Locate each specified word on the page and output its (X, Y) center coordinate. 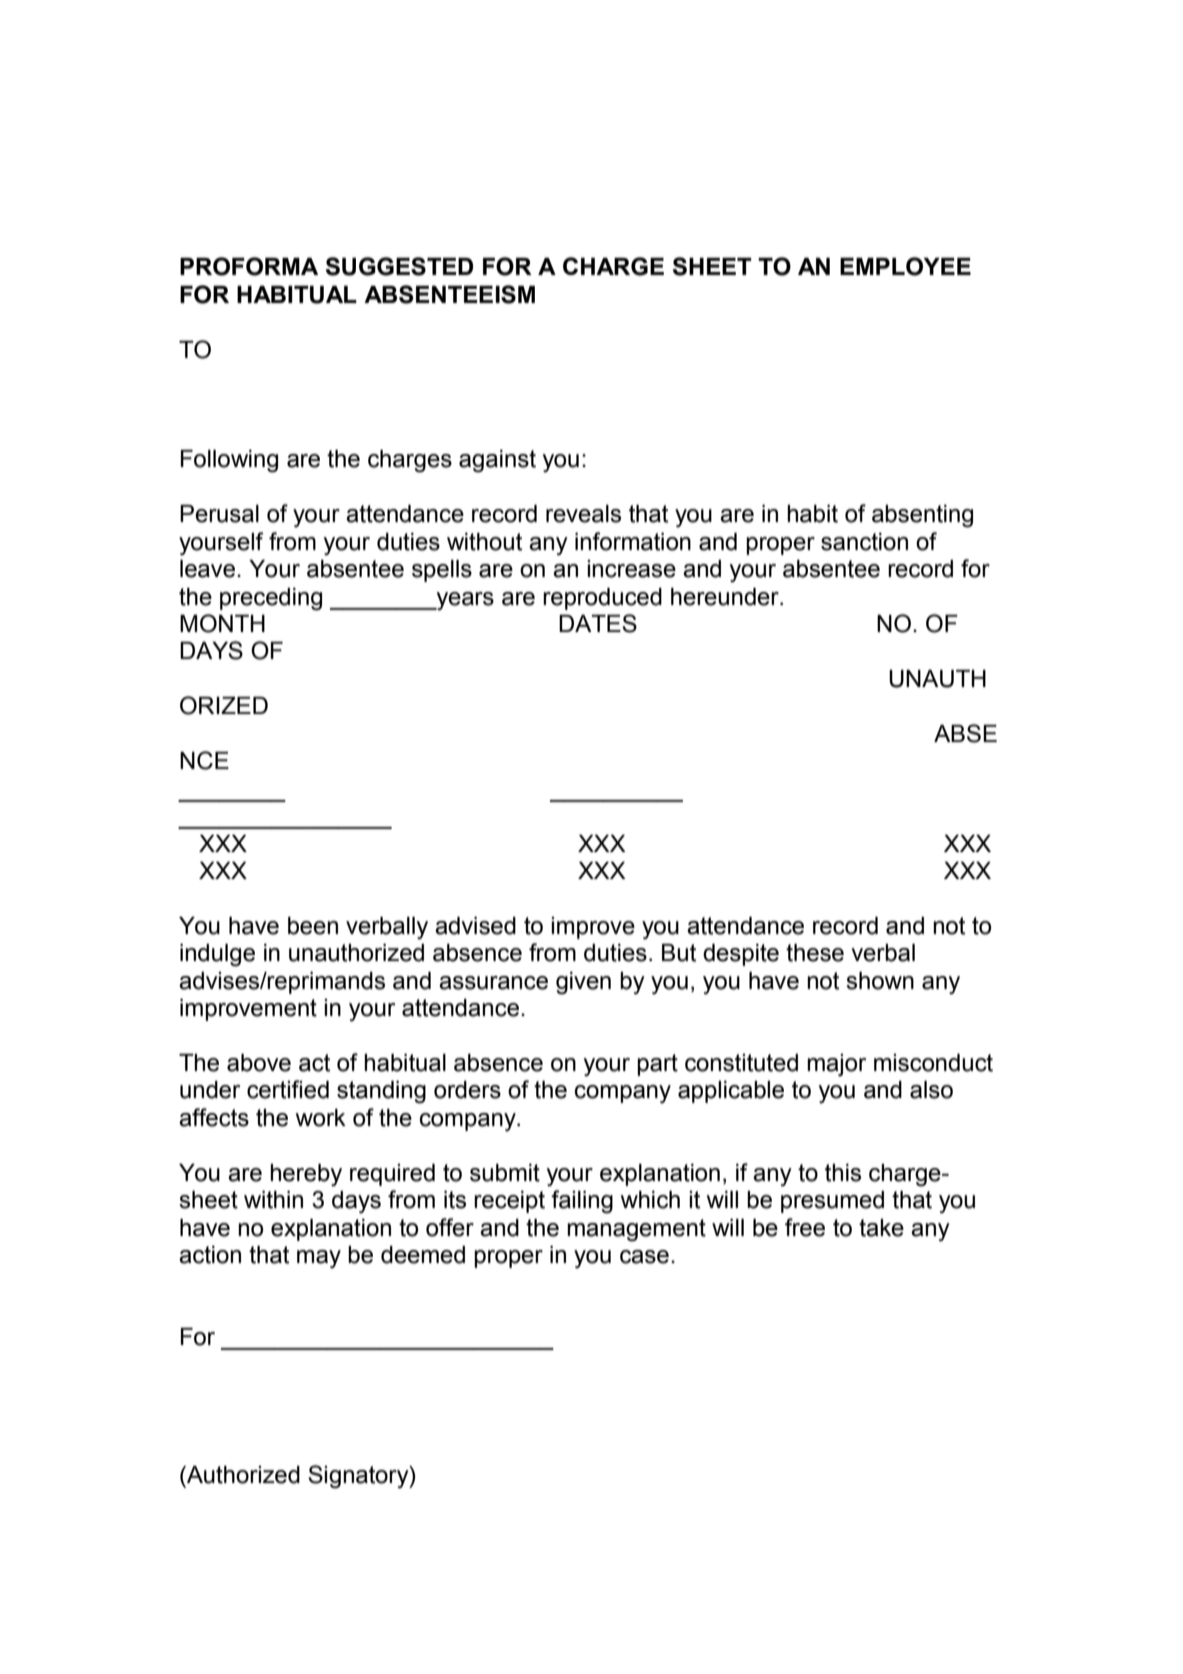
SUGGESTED (399, 266)
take (881, 1228)
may (319, 1259)
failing (582, 1202)
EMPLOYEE (905, 266)
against (497, 461)
